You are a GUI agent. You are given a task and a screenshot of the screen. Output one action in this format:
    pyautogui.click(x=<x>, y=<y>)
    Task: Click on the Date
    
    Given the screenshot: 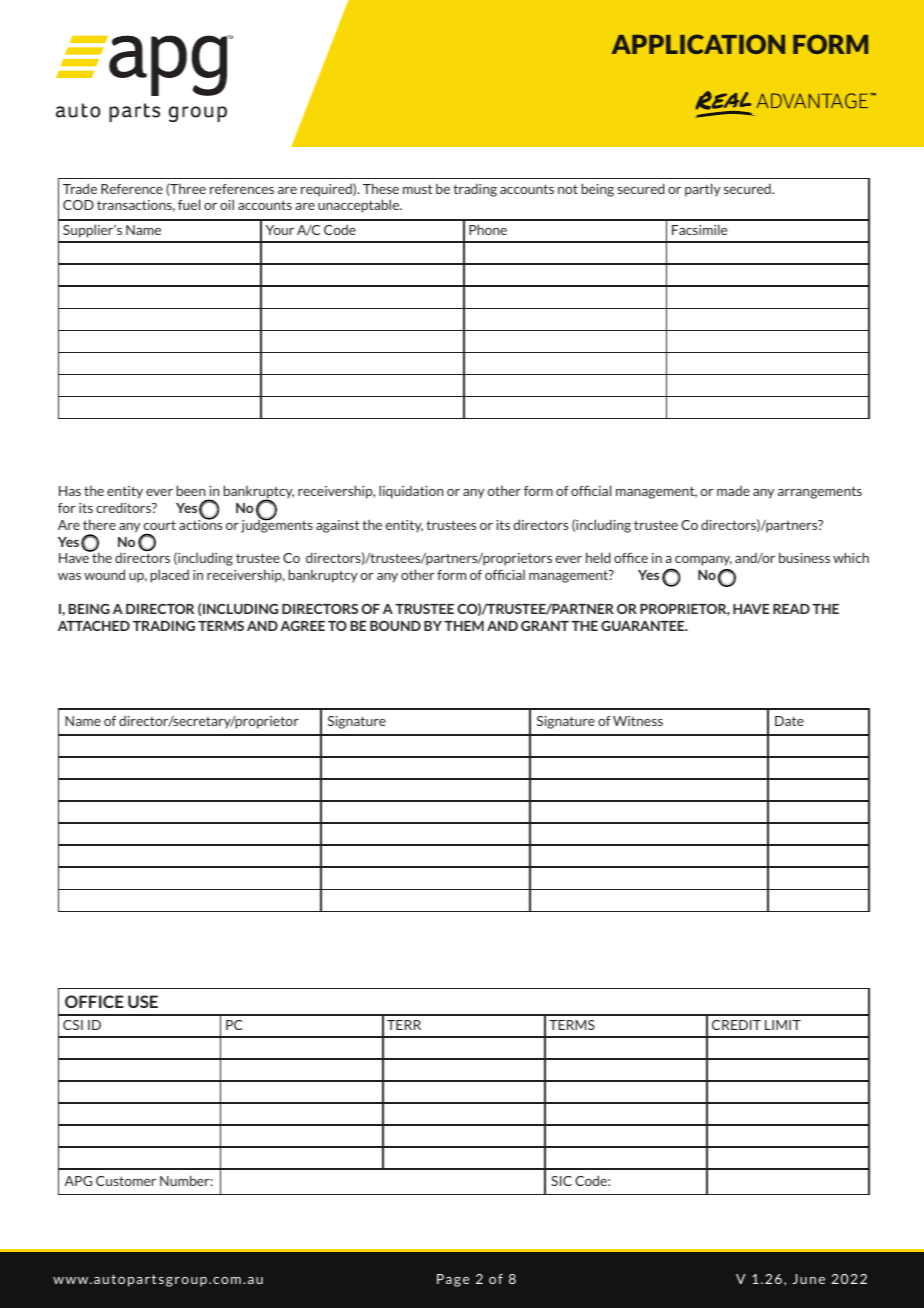 What is the action you would take?
    pyautogui.click(x=789, y=721)
